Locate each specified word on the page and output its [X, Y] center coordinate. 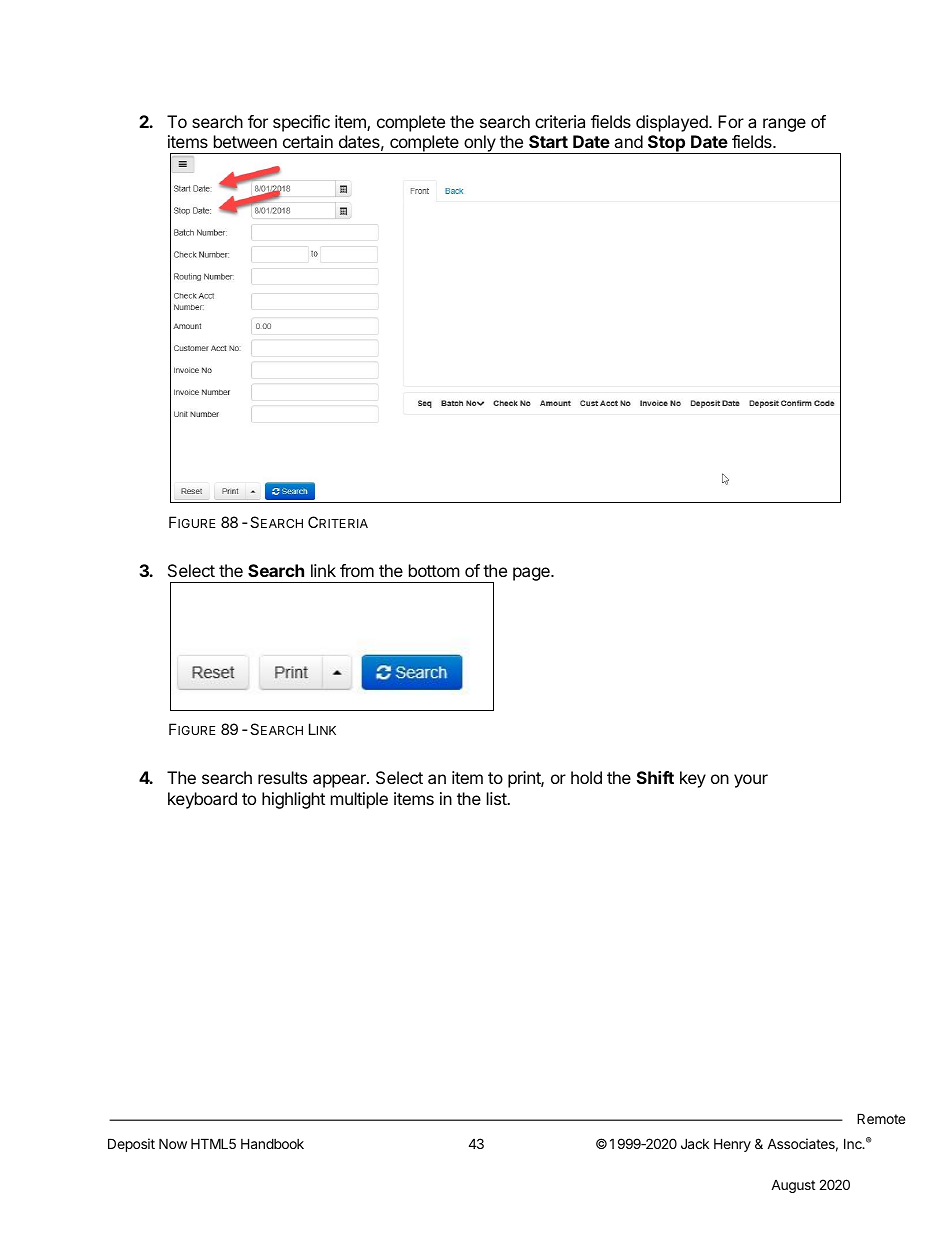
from [357, 570]
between [245, 141]
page [532, 574]
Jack [695, 1143]
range [784, 125]
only [479, 144]
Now [173, 1143]
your [751, 781]
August [793, 1186]
